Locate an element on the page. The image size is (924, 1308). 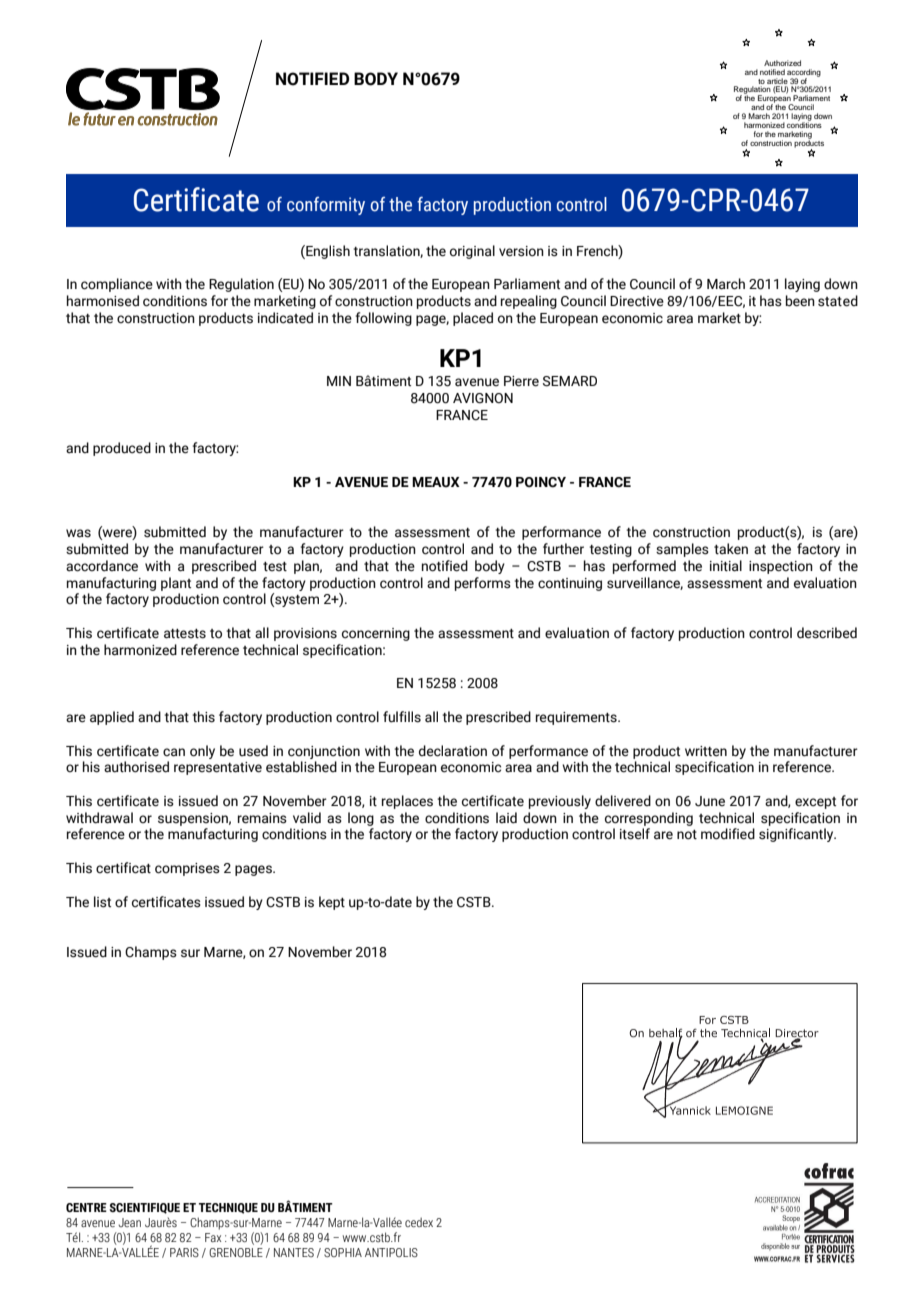
Jean is located at coordinates (129, 1222).
